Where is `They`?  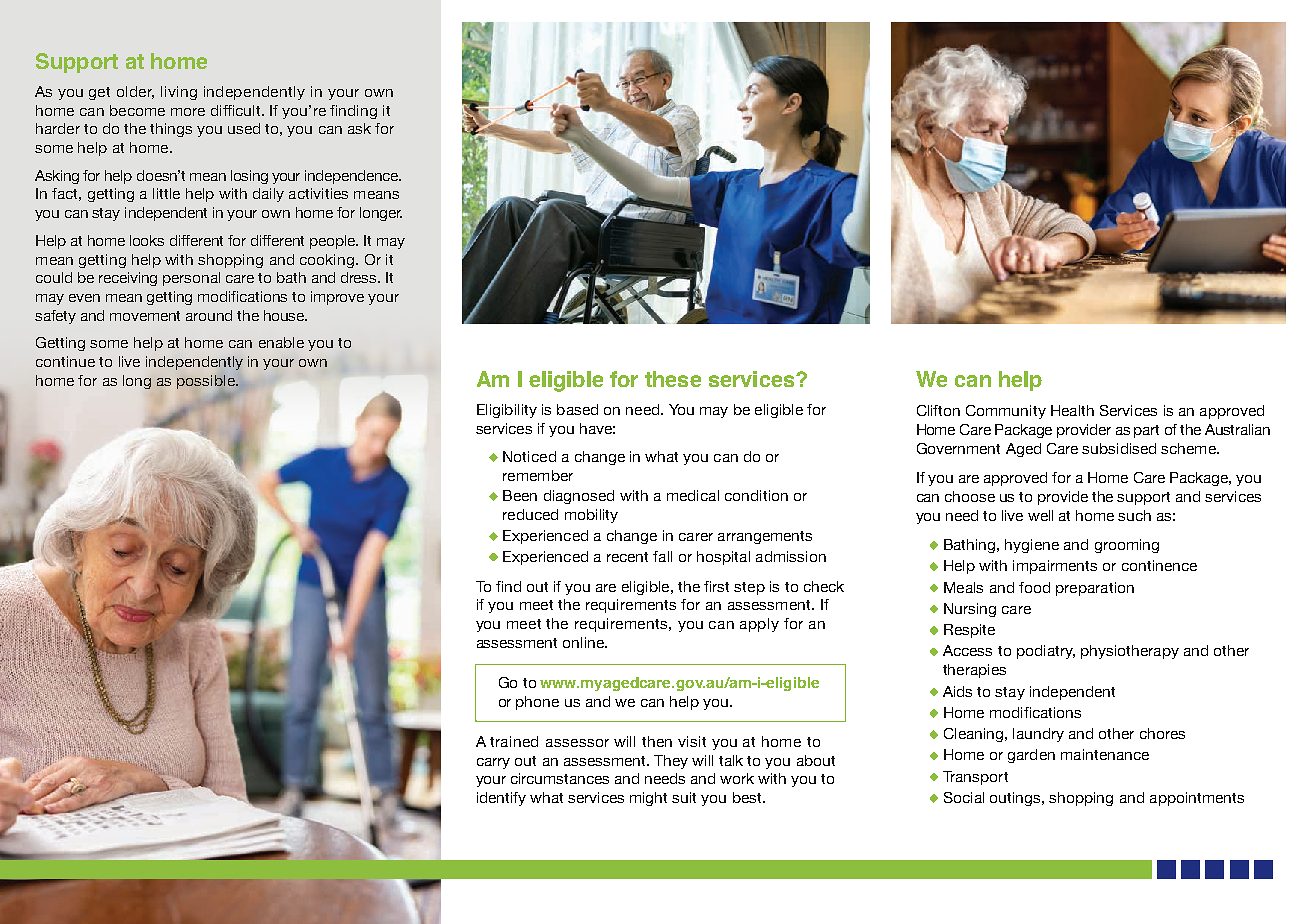 They is located at coordinates (671, 762).
